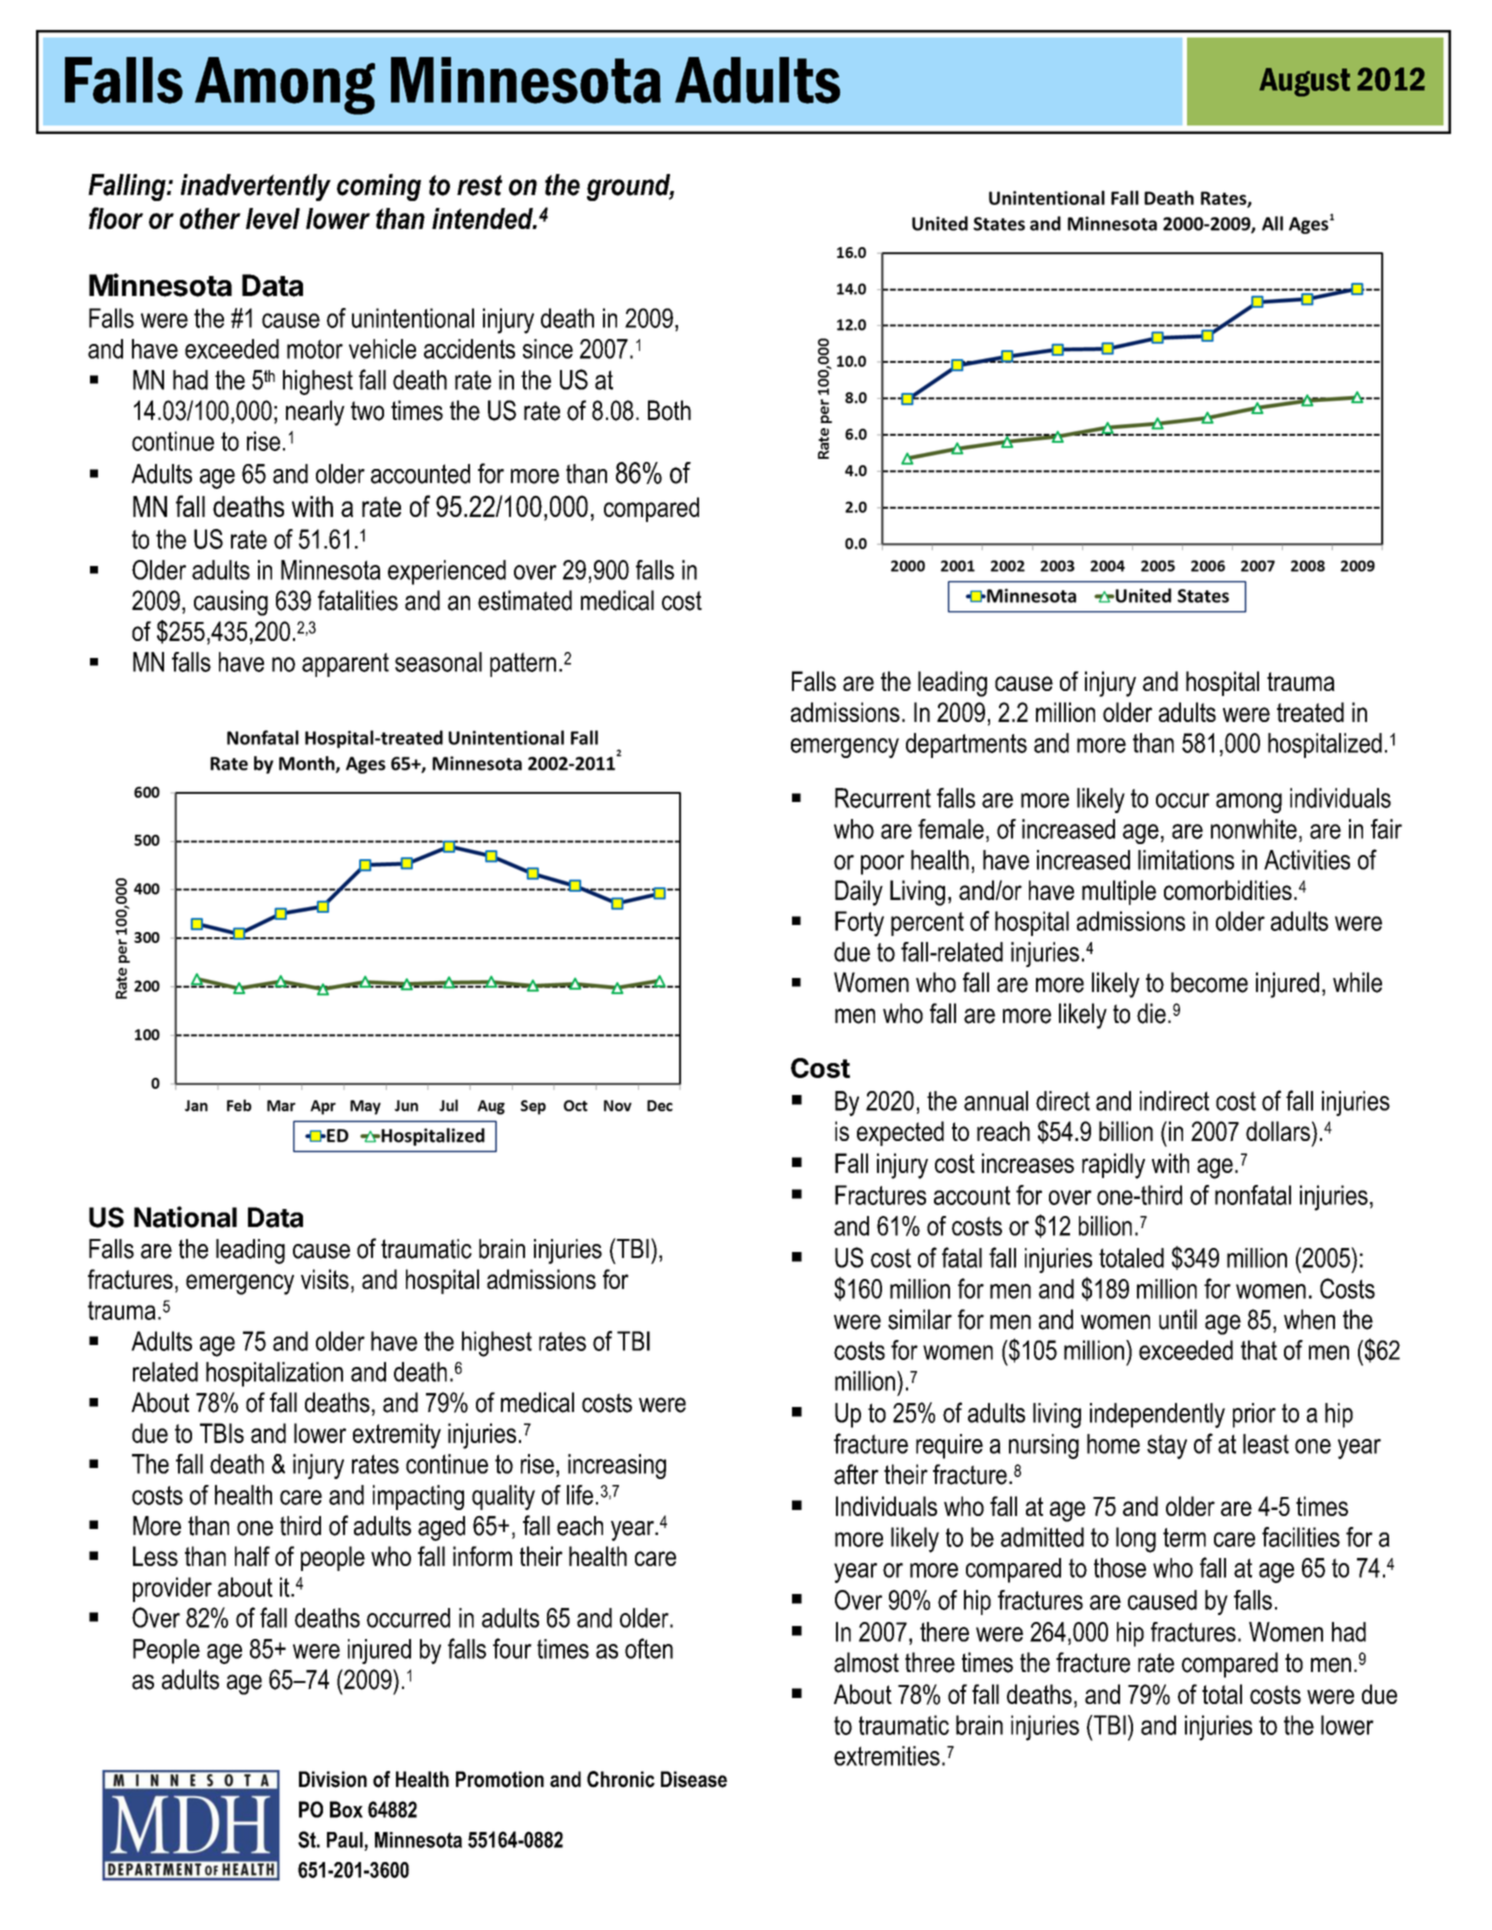 This screenshot has width=1492, height=1930. What do you see at coordinates (859, 924) in the screenshot?
I see `Forty` at bounding box center [859, 924].
